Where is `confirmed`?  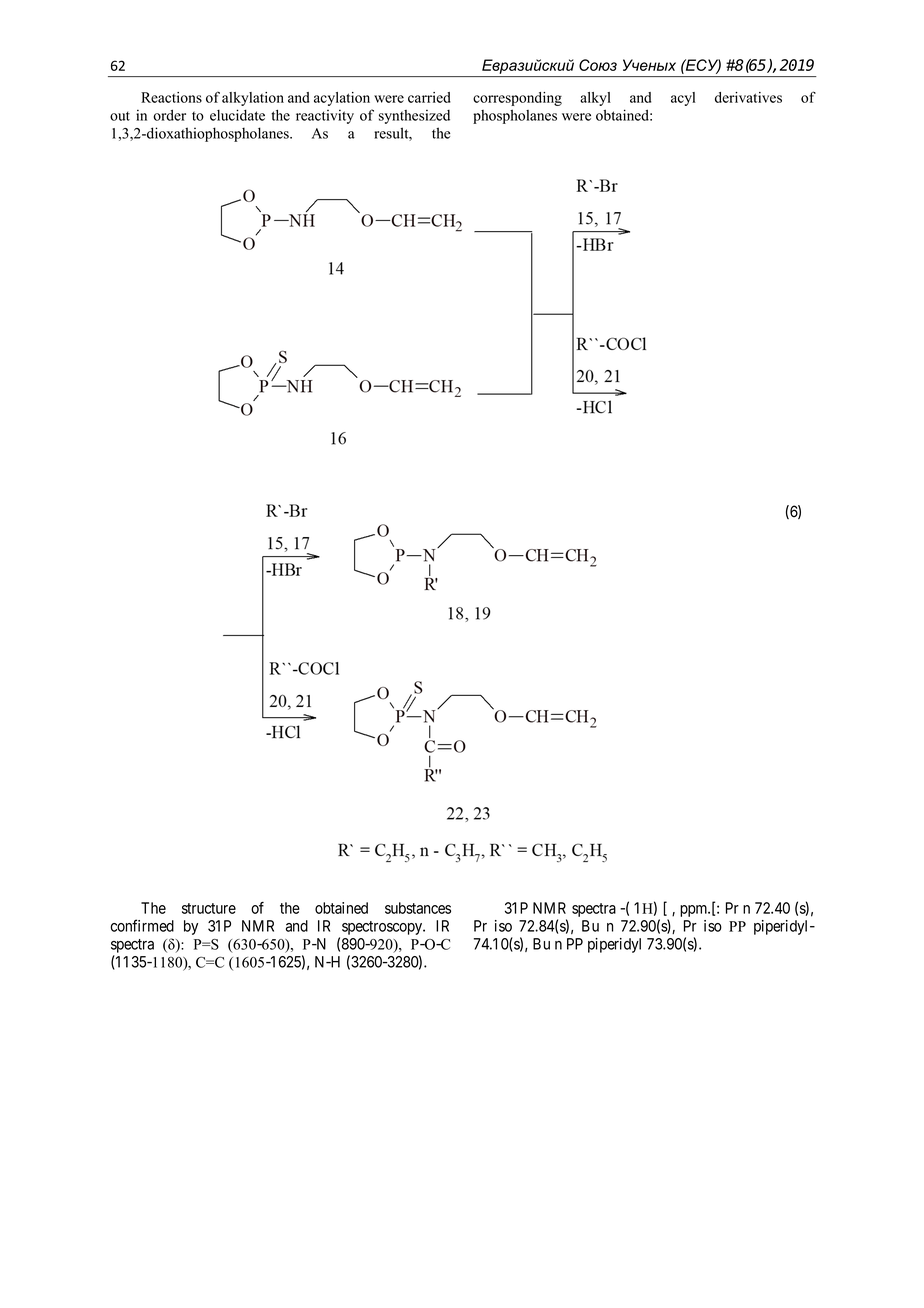 confirmed is located at coordinates (142, 925).
